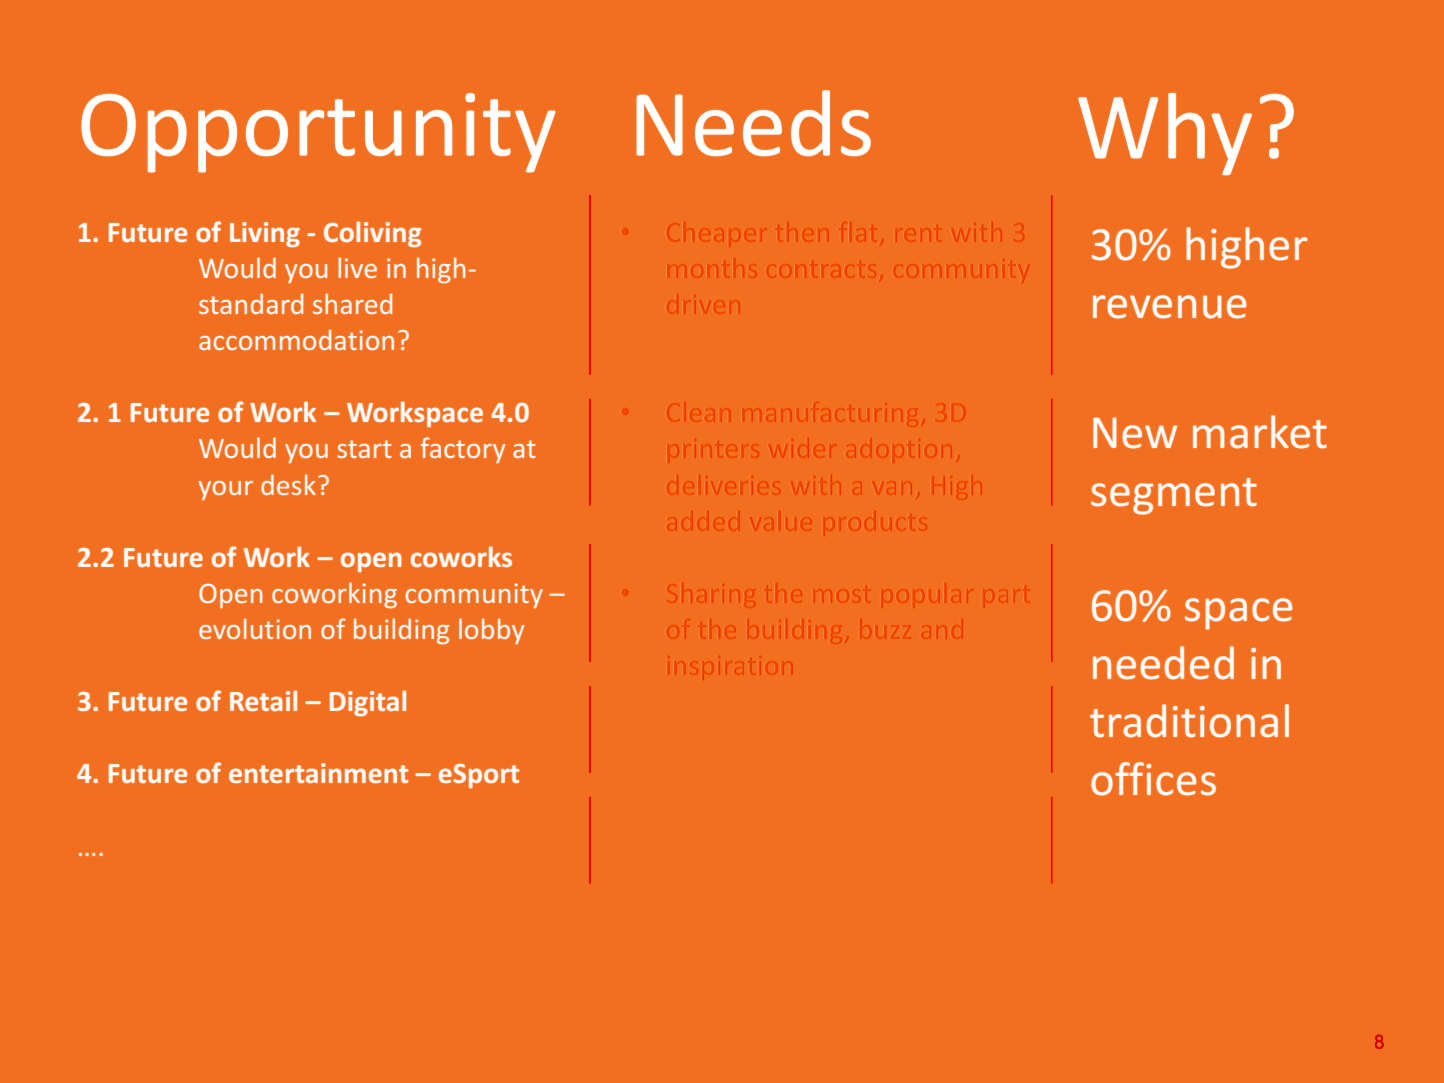 The height and width of the screenshot is (1083, 1444). Describe the element at coordinates (1165, 134) in the screenshot. I see `Why` at that location.
